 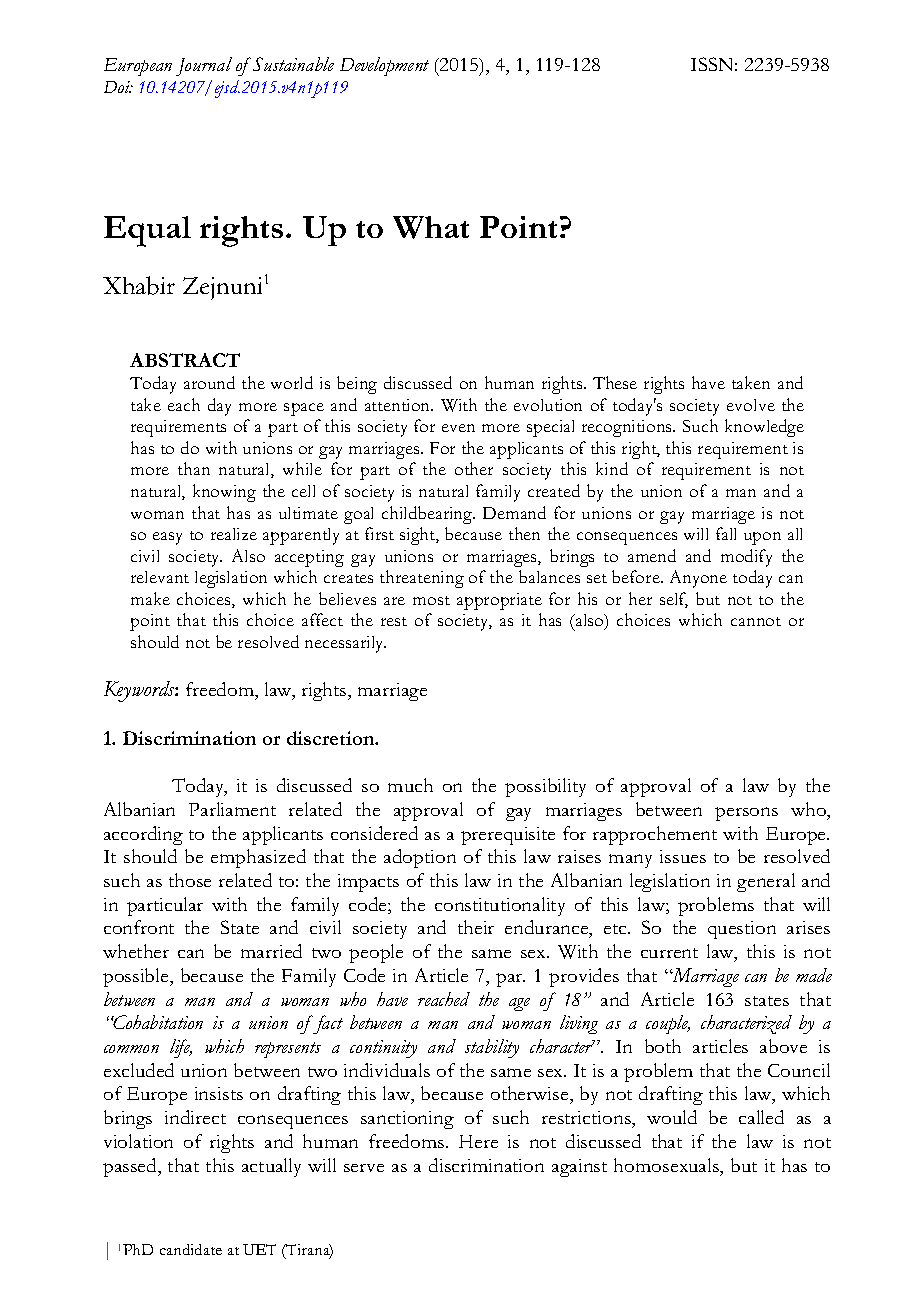 What do you see at coordinates (204, 66) in the screenshot?
I see `Journal` at bounding box center [204, 66].
